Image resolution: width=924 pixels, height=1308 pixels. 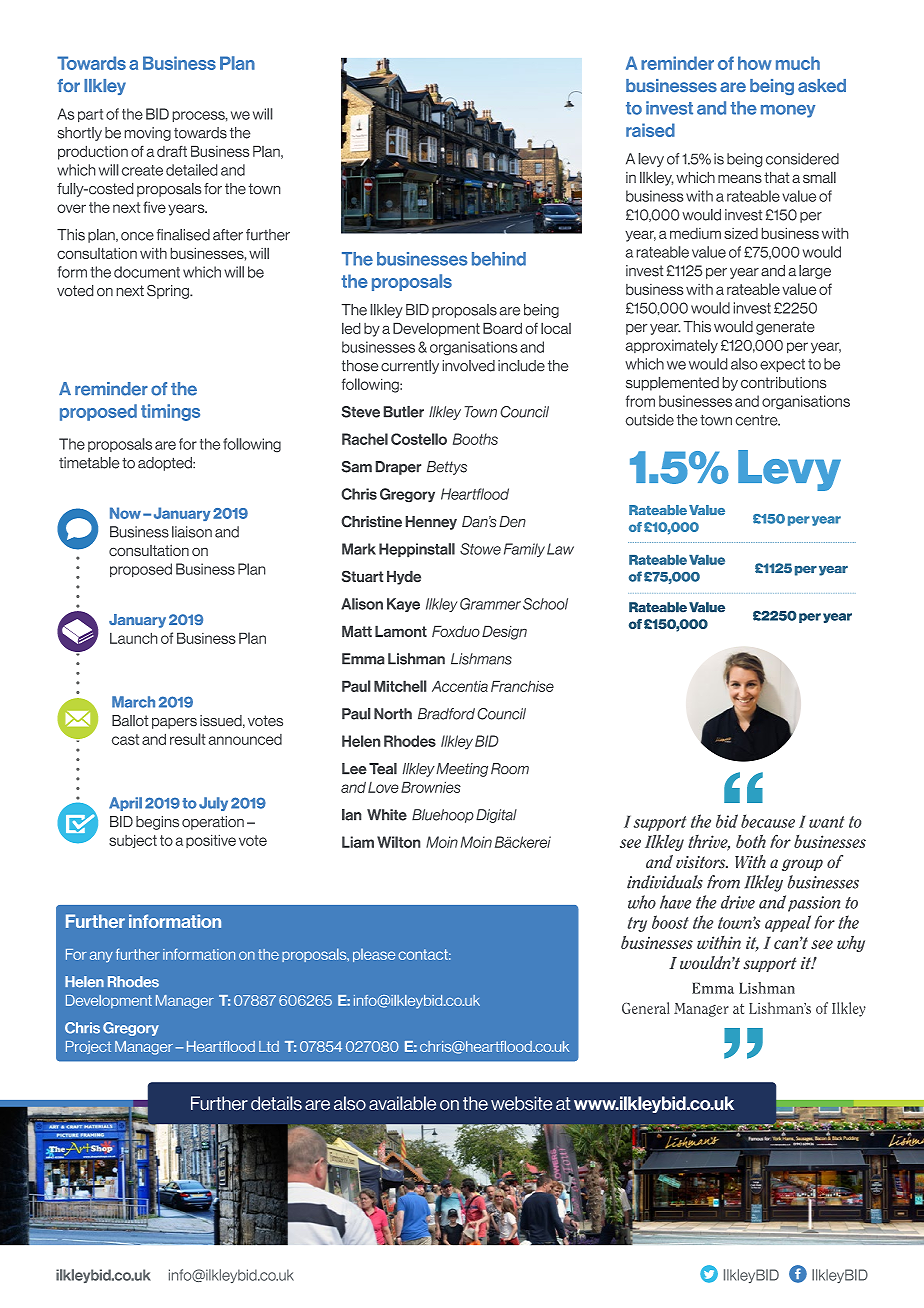 What do you see at coordinates (192, 532) in the screenshot?
I see `liaison` at bounding box center [192, 532].
